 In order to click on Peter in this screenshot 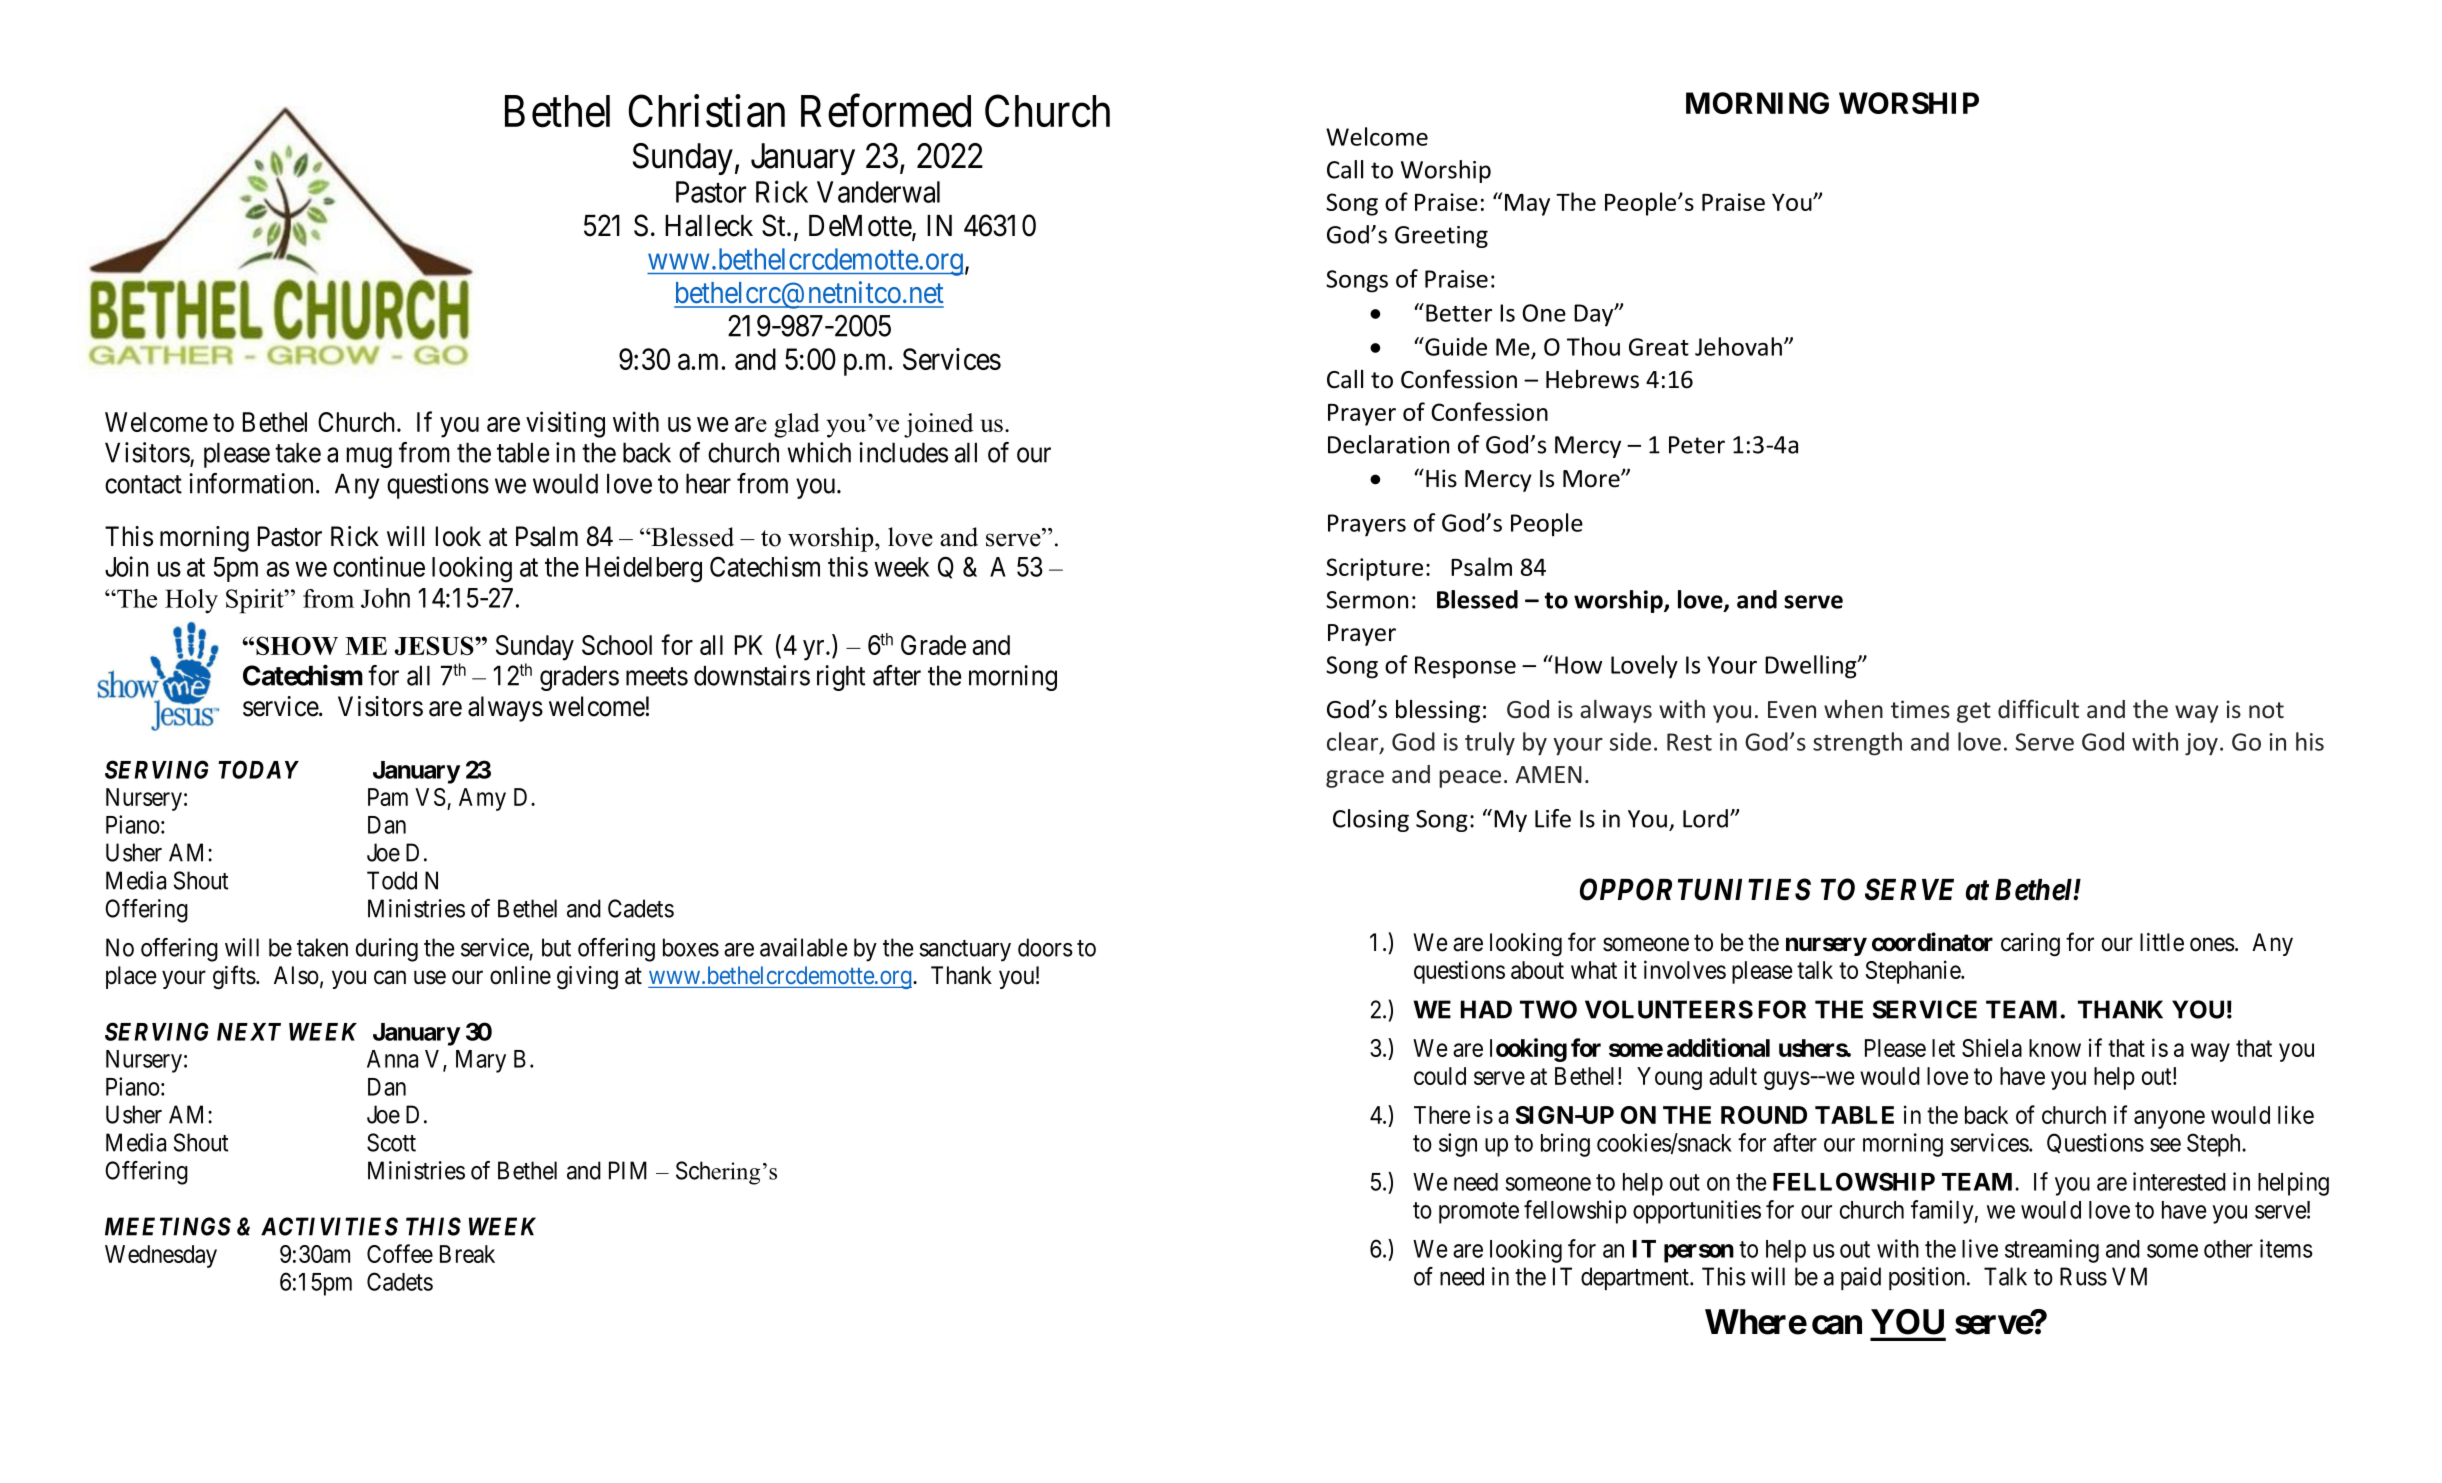, I will do `click(1697, 445)`.
